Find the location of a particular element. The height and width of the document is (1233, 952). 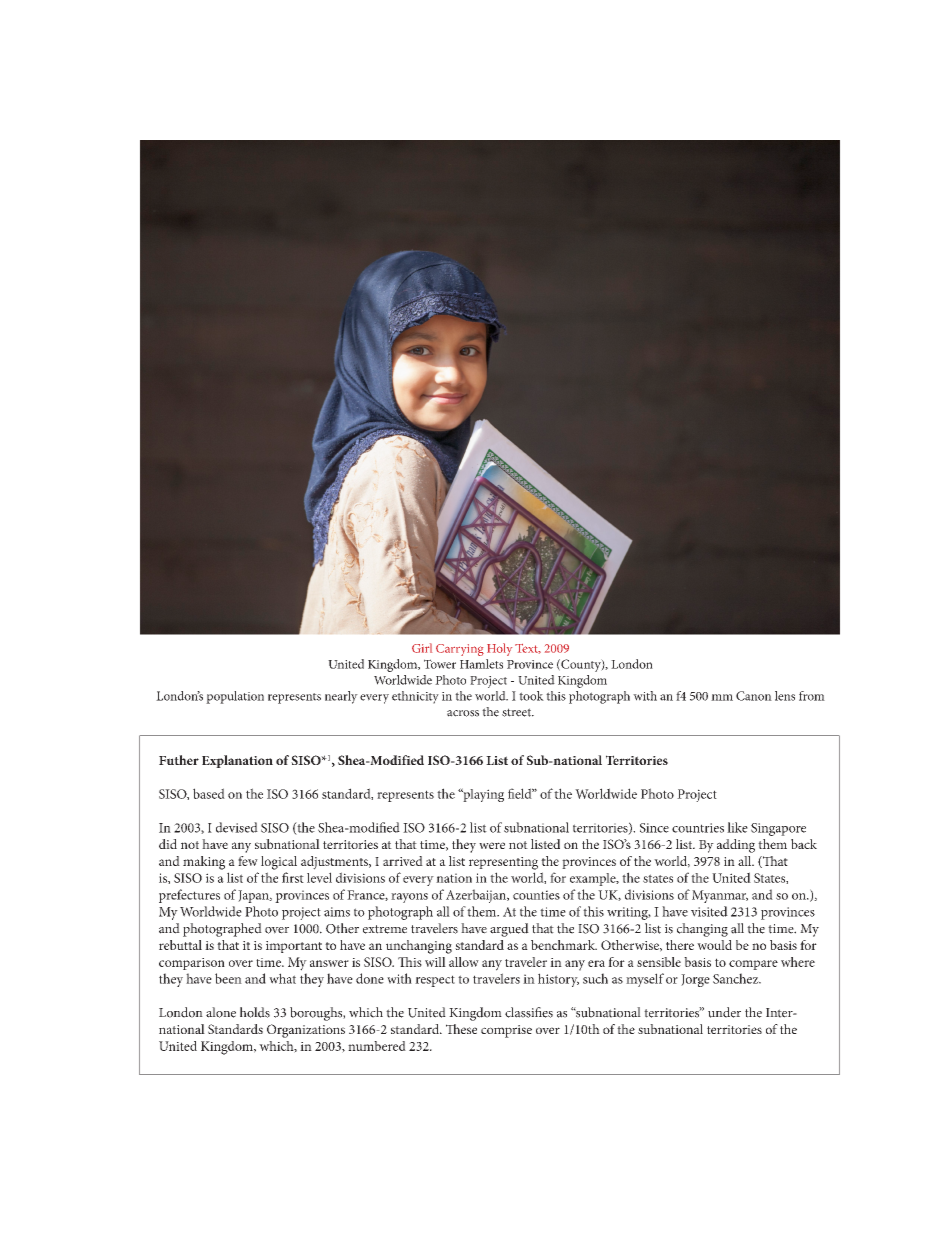

argued is located at coordinates (509, 930).
